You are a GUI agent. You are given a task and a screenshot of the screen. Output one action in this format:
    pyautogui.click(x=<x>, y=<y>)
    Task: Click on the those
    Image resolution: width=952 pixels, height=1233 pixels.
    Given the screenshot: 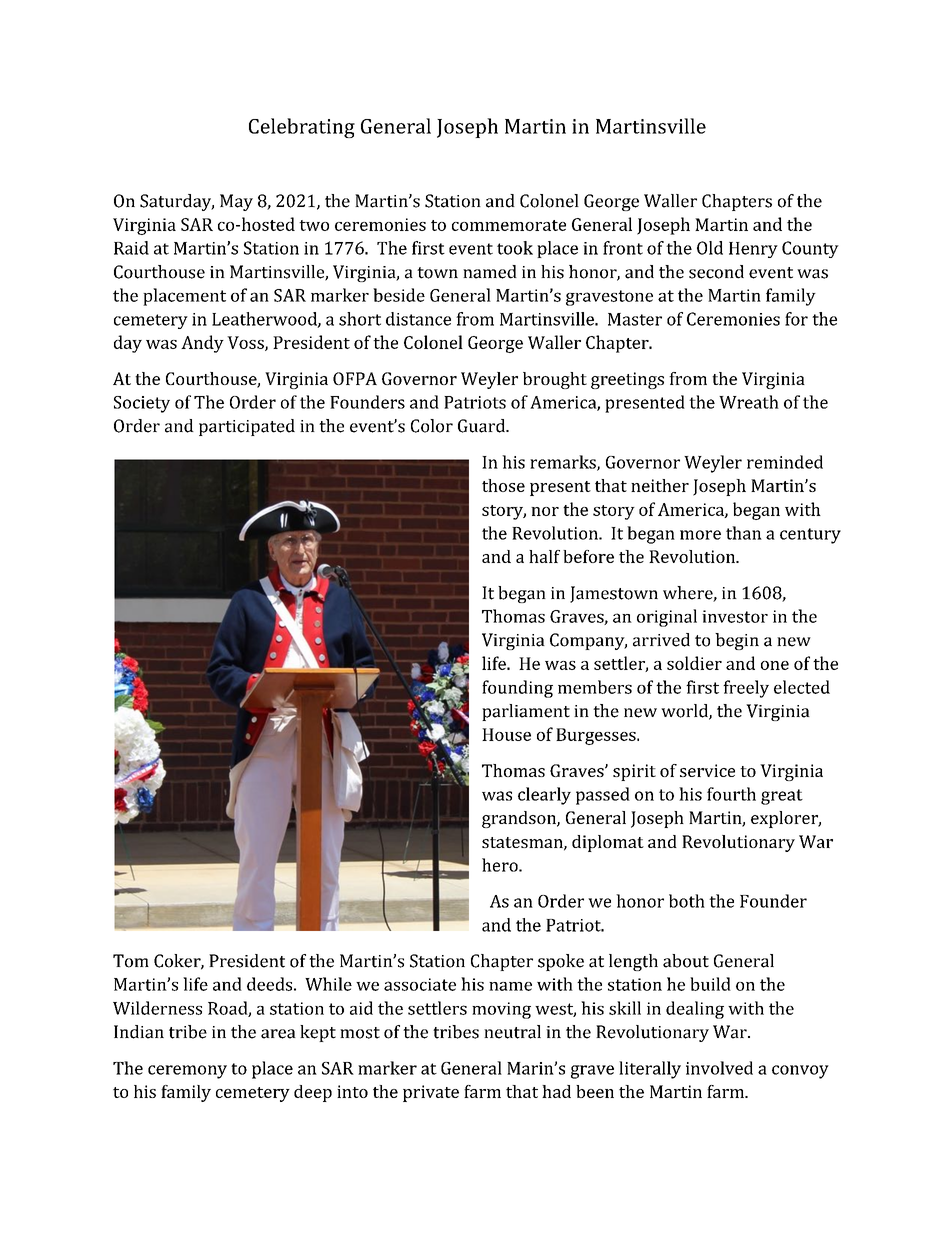 What is the action you would take?
    pyautogui.click(x=503, y=485)
